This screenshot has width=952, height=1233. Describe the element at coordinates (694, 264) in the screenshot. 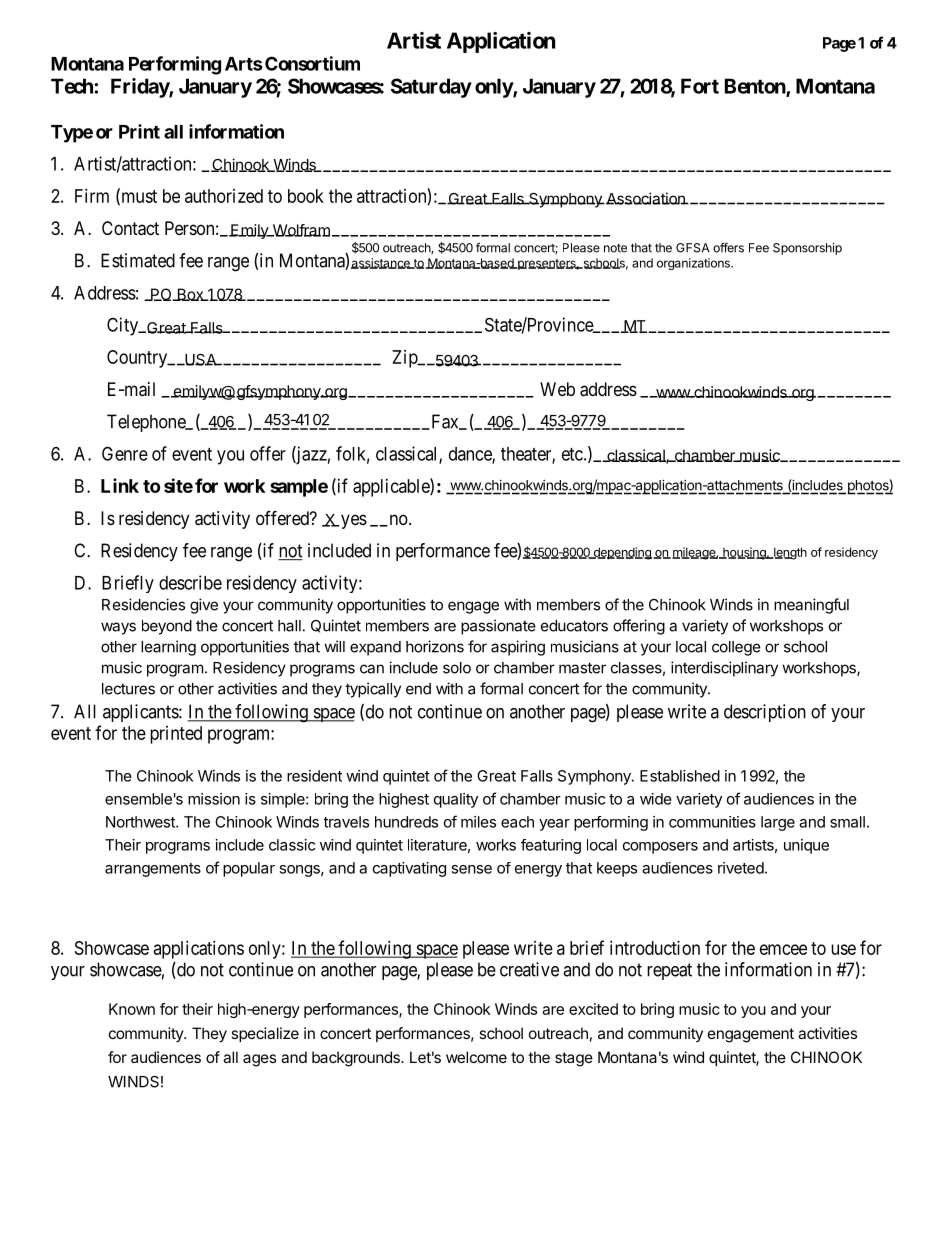

I see `organizations` at that location.
